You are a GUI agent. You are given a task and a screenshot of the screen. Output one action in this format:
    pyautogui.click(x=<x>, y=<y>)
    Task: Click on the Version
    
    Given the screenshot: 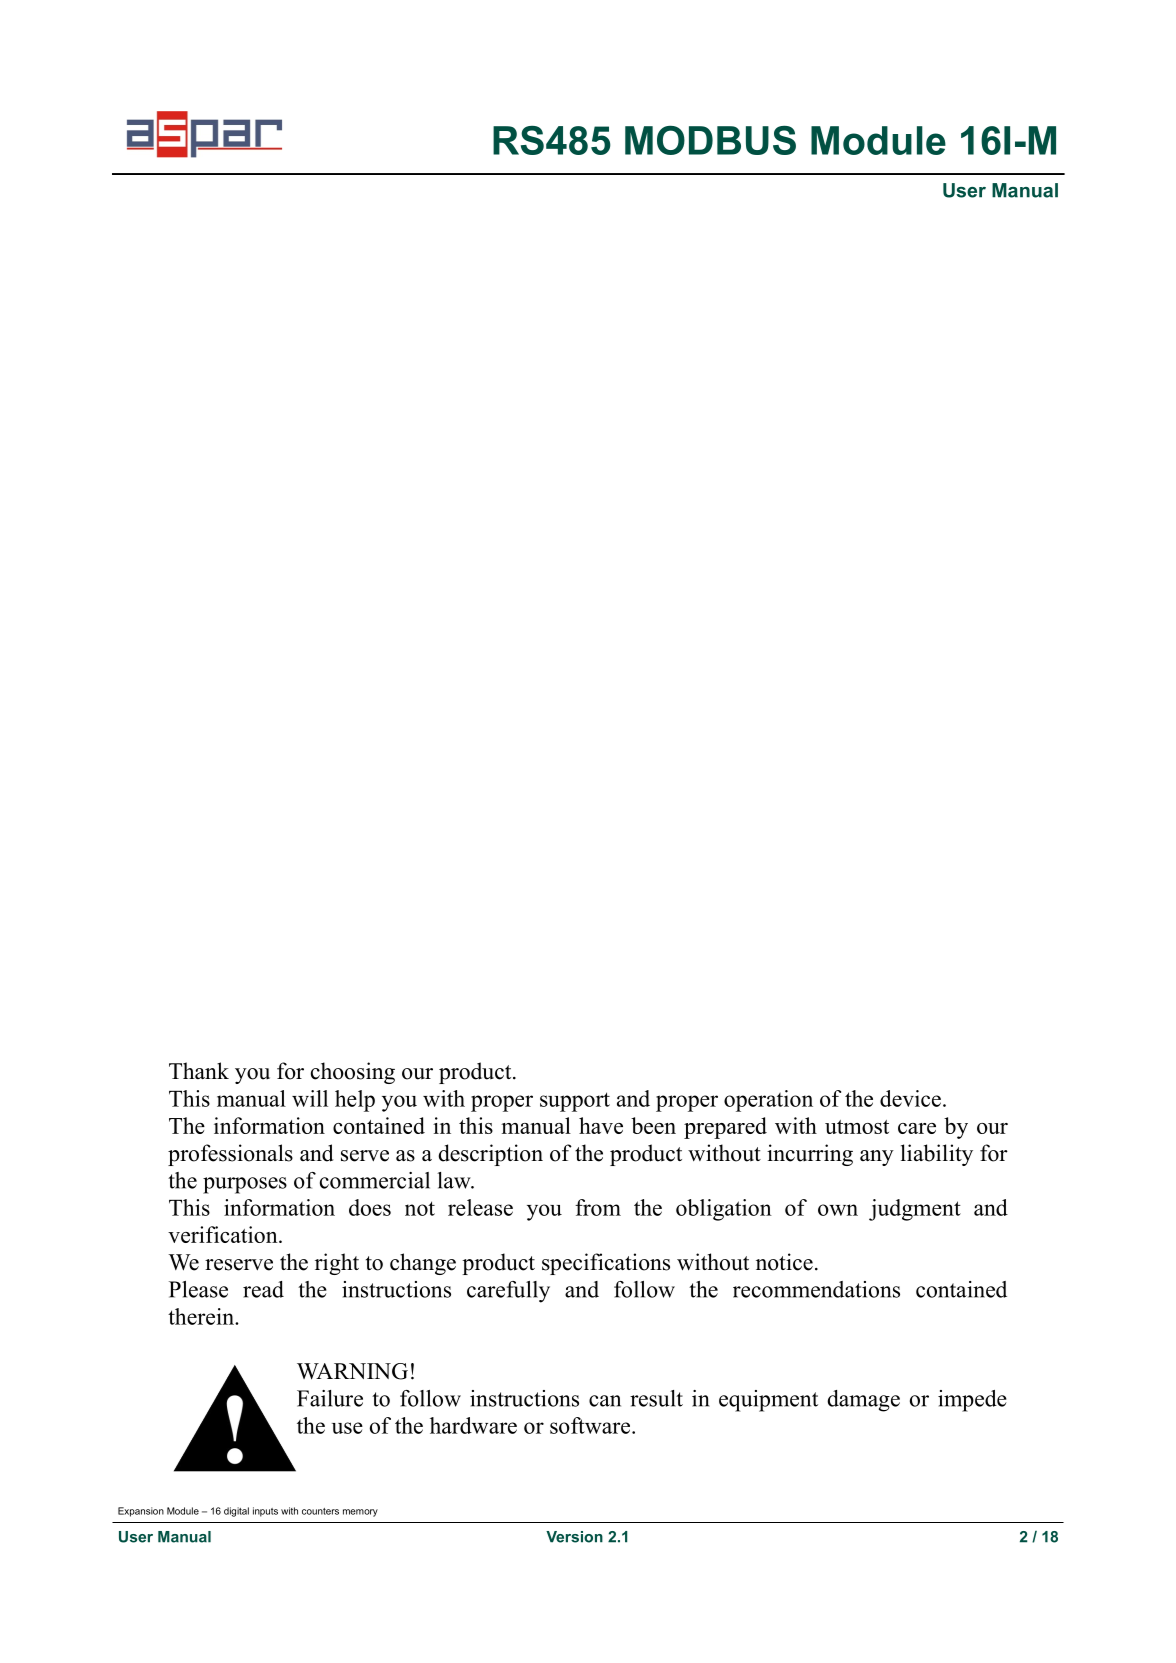 What is the action you would take?
    pyautogui.click(x=574, y=1537)
